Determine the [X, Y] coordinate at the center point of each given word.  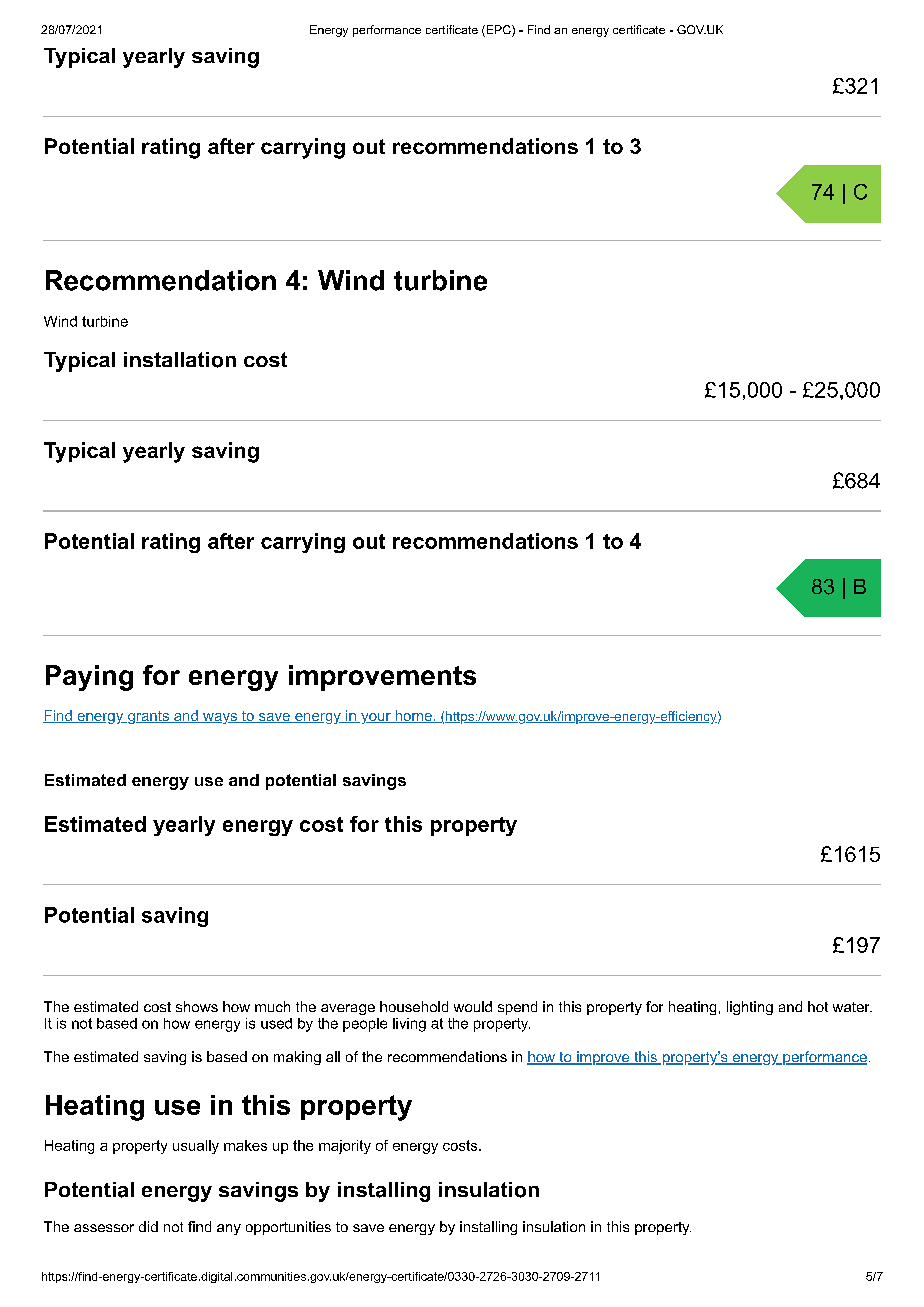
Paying [89, 678]
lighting [750, 1008]
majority [345, 1147]
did [148, 1226]
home [413, 716]
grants [148, 717]
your [376, 718]
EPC [498, 31]
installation [180, 360]
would [473, 1006]
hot [818, 1006]
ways [220, 718]
